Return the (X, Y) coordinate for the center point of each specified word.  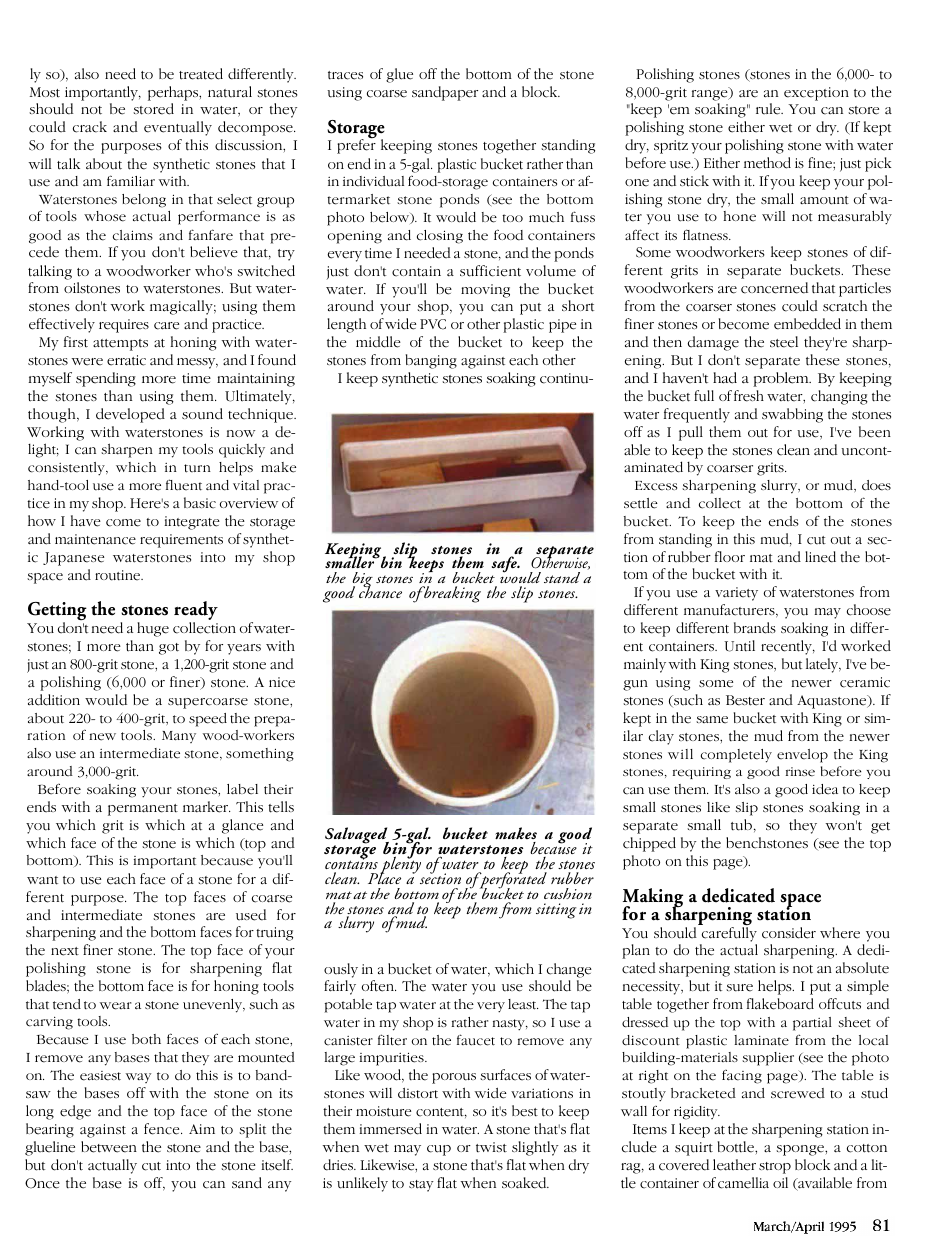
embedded (807, 324)
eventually (178, 128)
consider (789, 933)
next (65, 951)
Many (179, 737)
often (378, 986)
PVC (433, 324)
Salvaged (357, 836)
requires (124, 326)
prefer (356, 145)
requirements (181, 541)
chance (380, 591)
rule (769, 109)
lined (820, 557)
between (109, 1147)
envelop (802, 756)
